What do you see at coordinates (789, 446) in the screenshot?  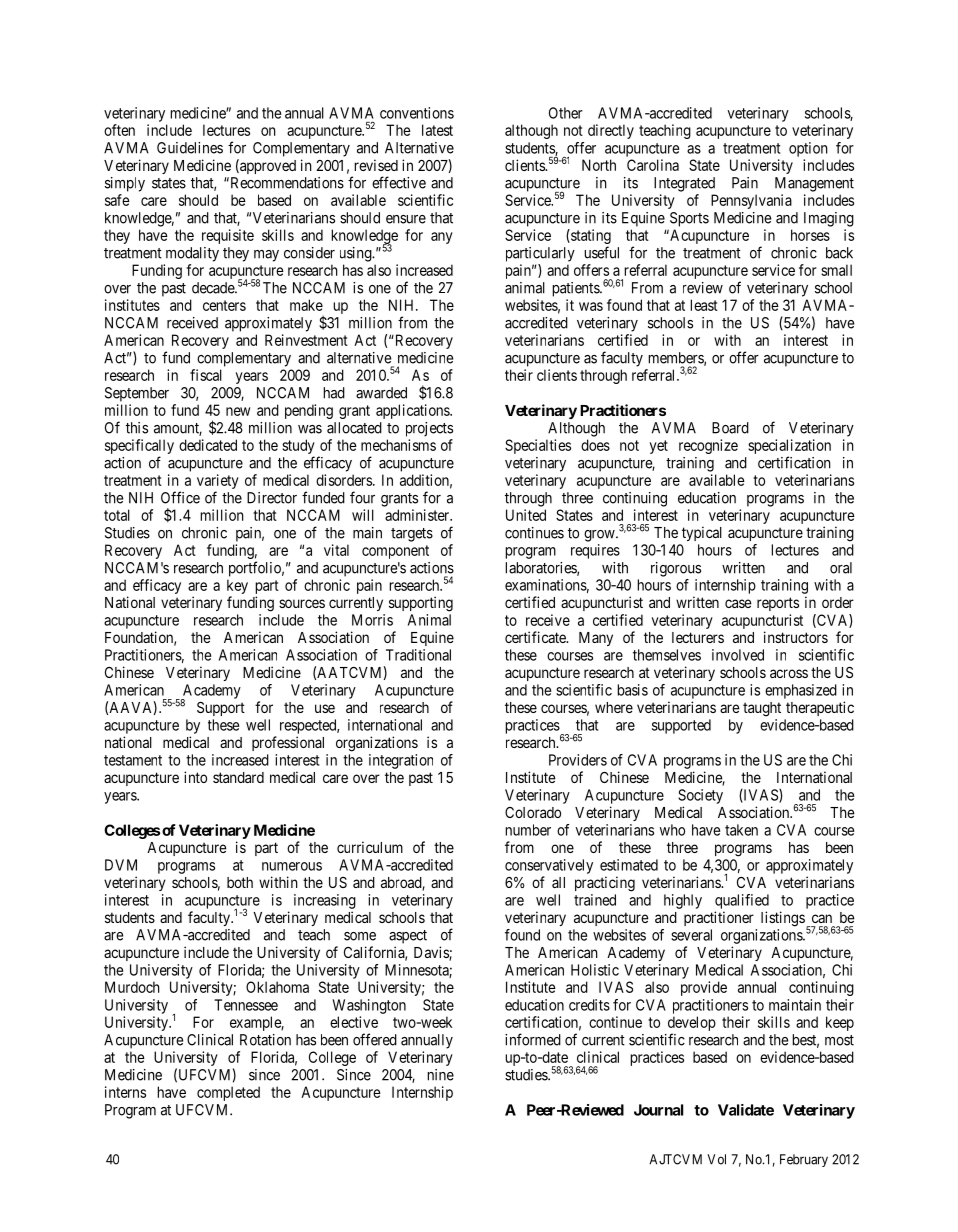 I see `specialization` at bounding box center [789, 446].
